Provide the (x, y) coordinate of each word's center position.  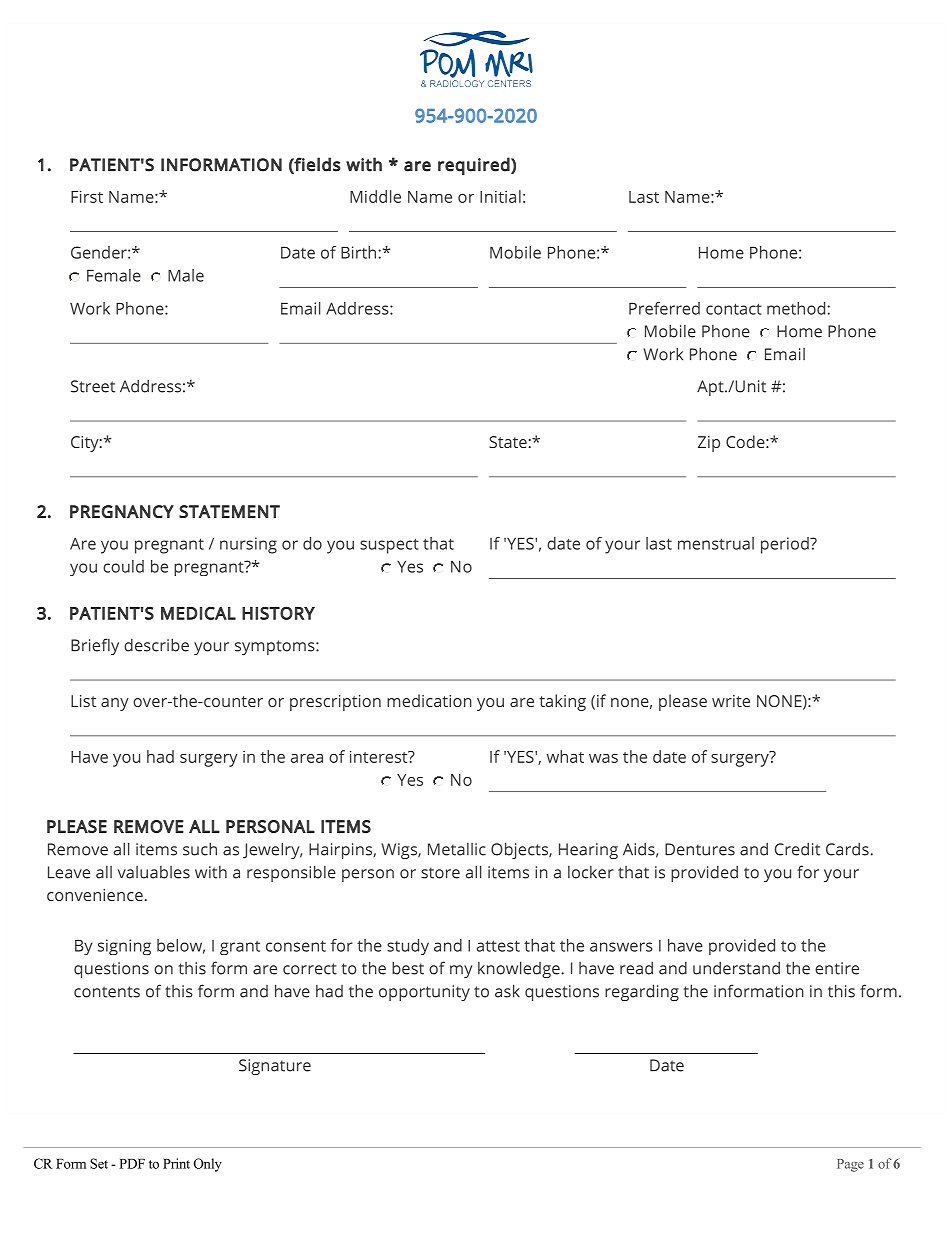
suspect (389, 546)
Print (176, 1163)
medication (429, 700)
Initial (500, 196)
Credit (797, 849)
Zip (709, 444)
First (87, 196)
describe (156, 645)
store (440, 873)
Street (93, 386)
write (731, 701)
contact (734, 309)
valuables (154, 872)
